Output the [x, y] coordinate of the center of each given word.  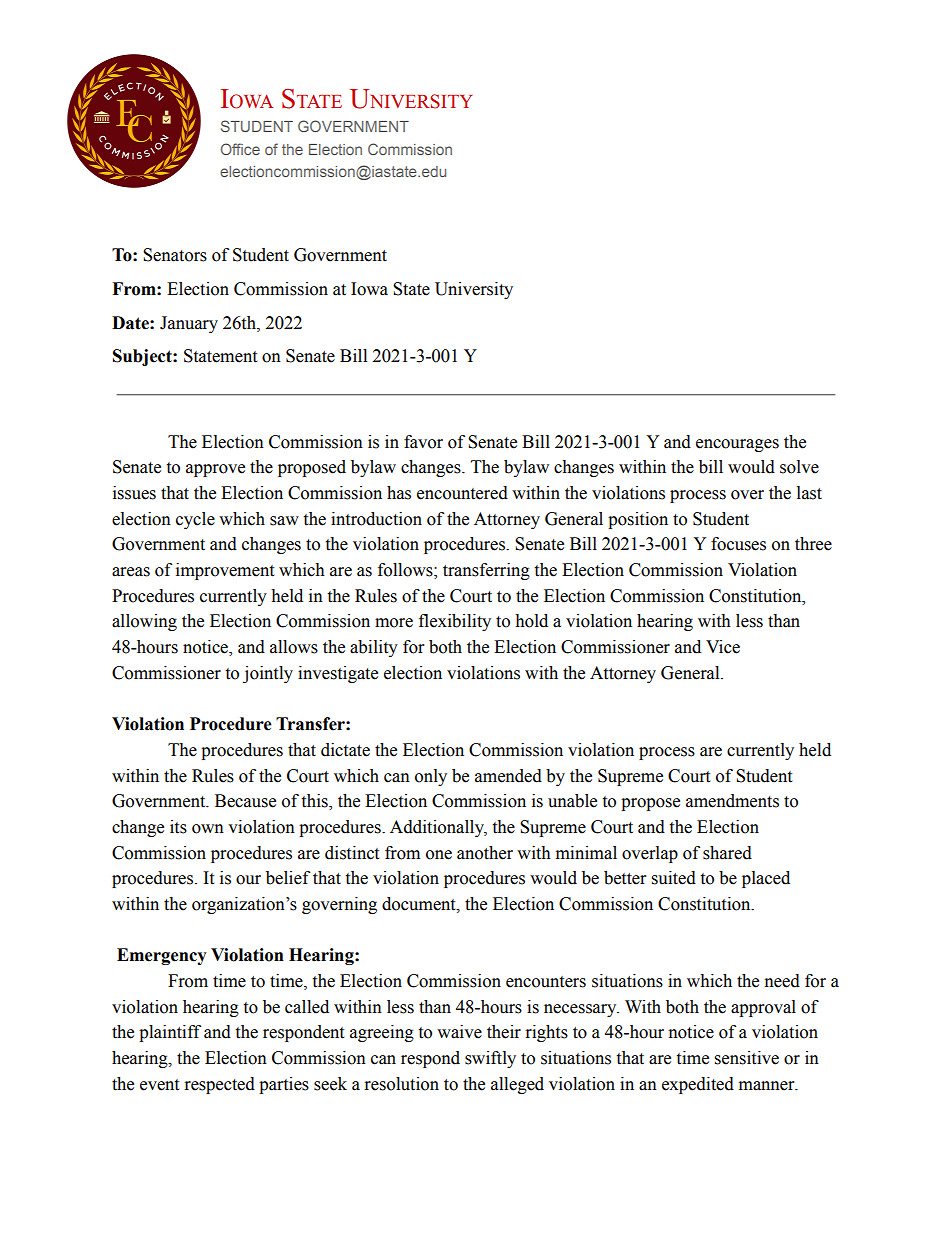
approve [215, 470]
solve [799, 467]
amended [508, 776]
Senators [175, 255]
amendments [732, 801]
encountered [462, 493]
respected [220, 1085]
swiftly [490, 1059]
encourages [737, 445]
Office [240, 149]
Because [245, 801]
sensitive [747, 1058]
